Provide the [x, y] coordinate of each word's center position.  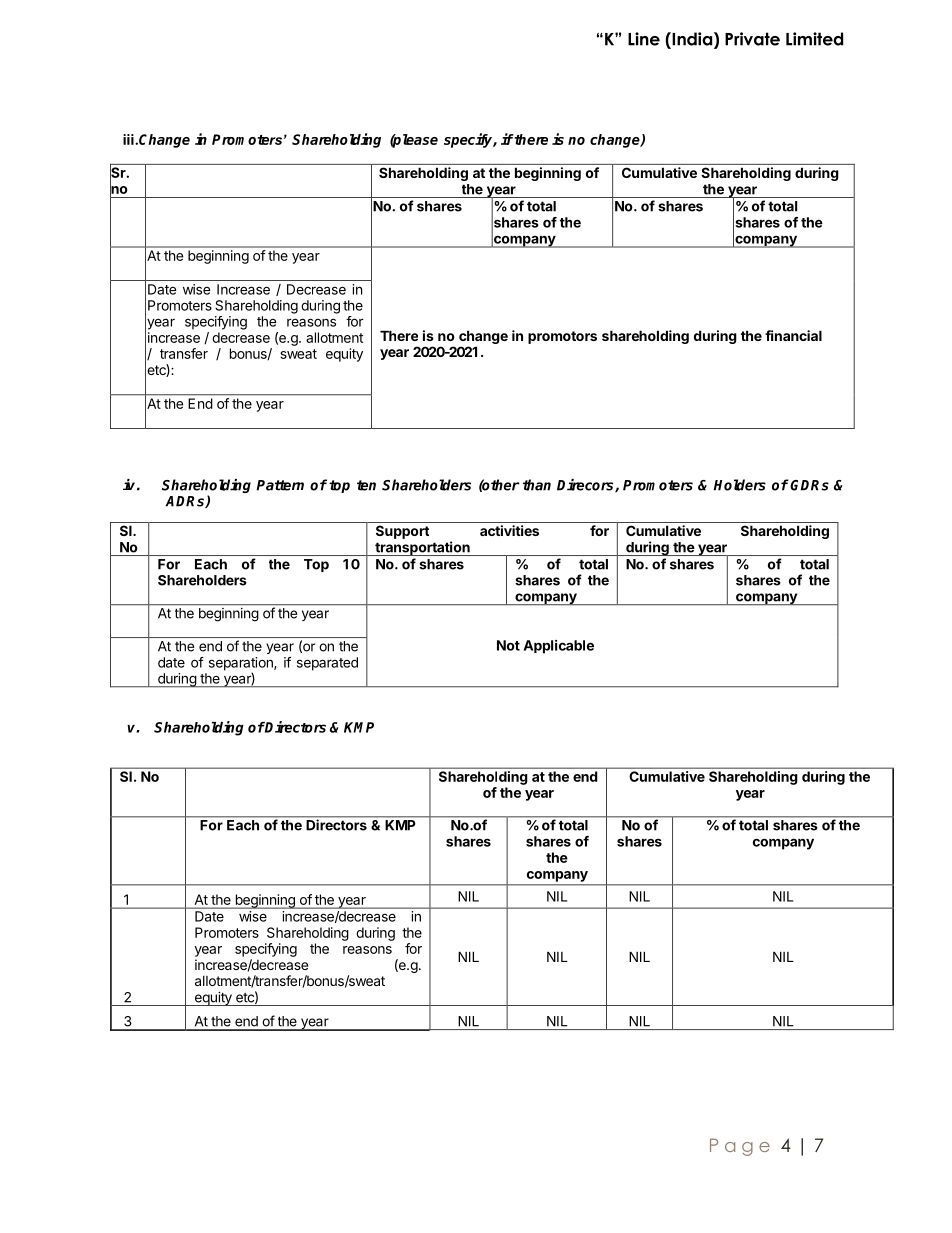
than [537, 485]
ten [366, 485]
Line [644, 39]
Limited [814, 39]
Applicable [559, 647]
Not [508, 645]
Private [752, 39]
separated [327, 664]
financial [793, 335]
